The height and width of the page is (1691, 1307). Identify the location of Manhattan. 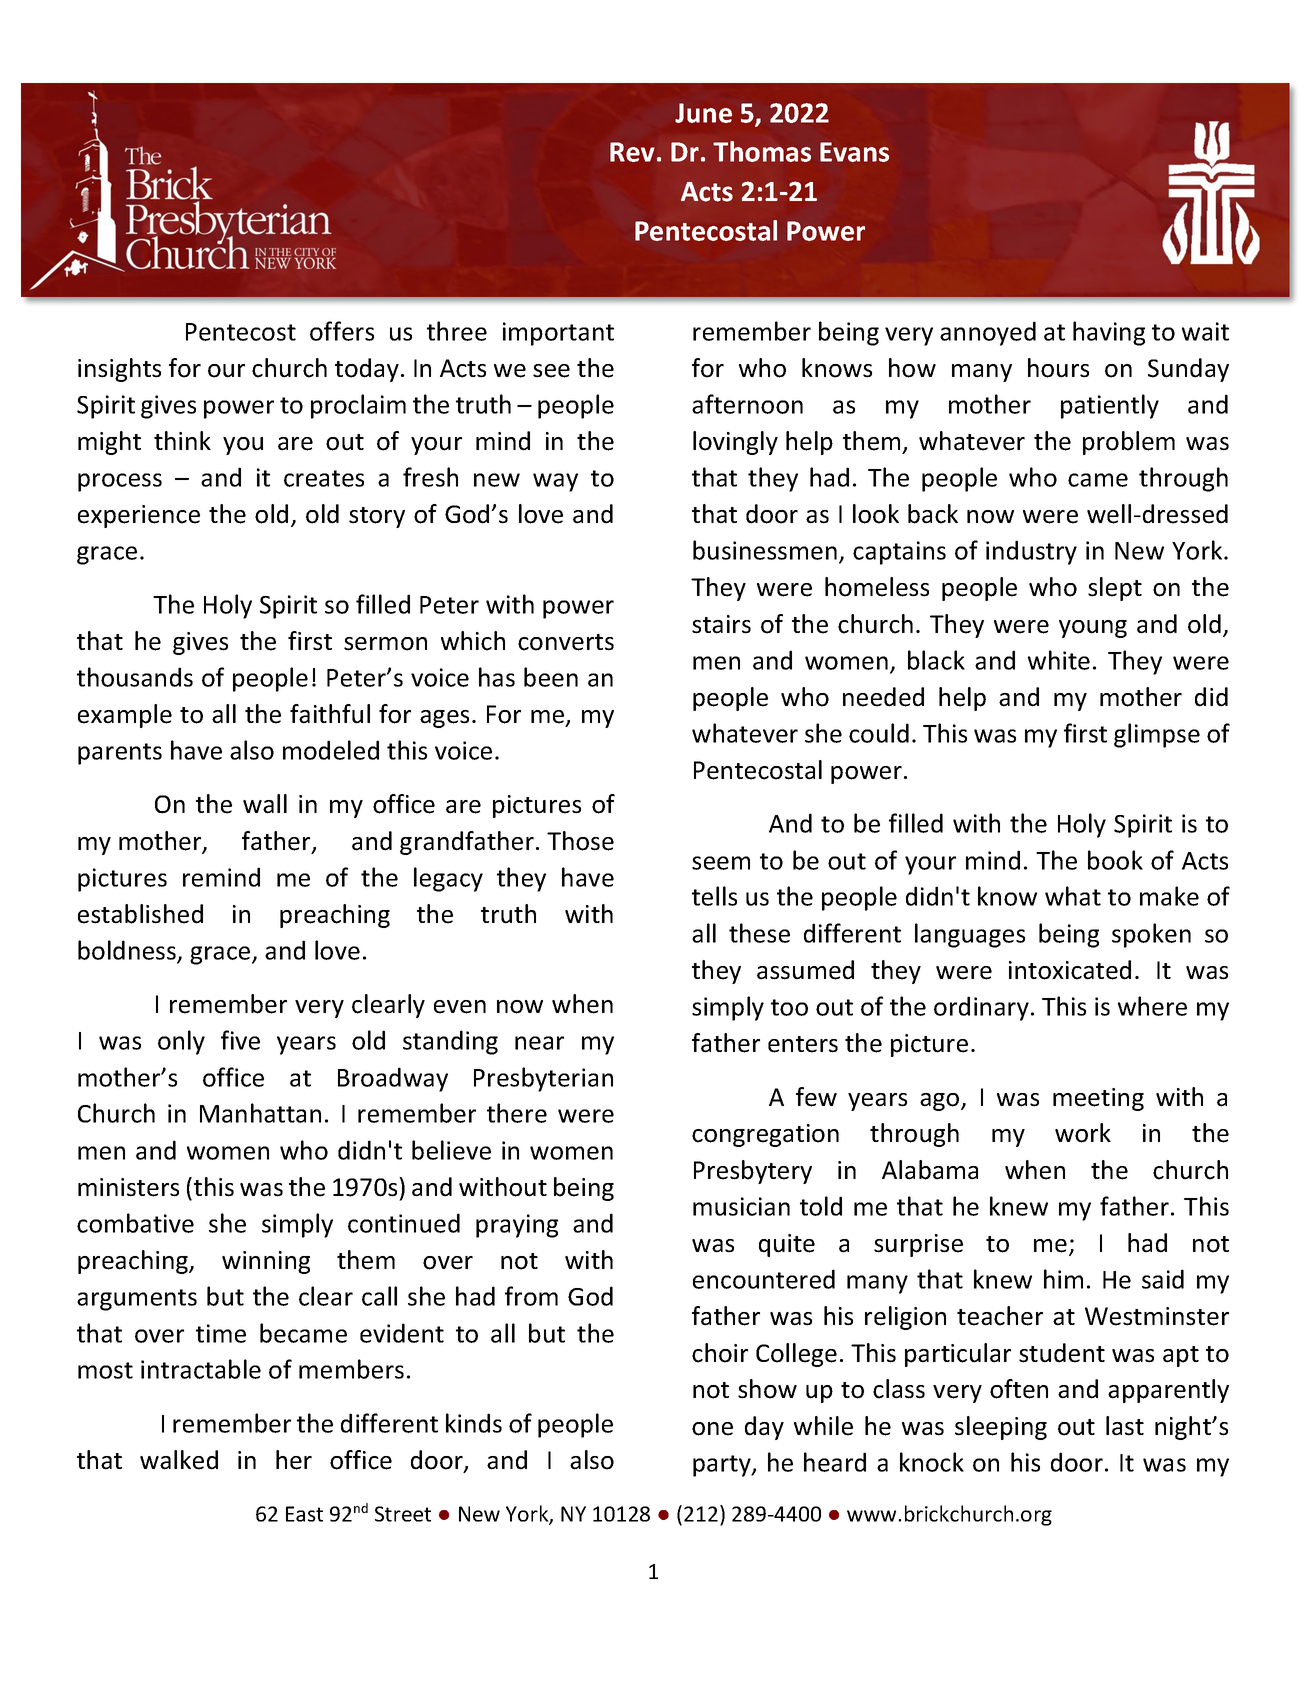
(260, 1113).
